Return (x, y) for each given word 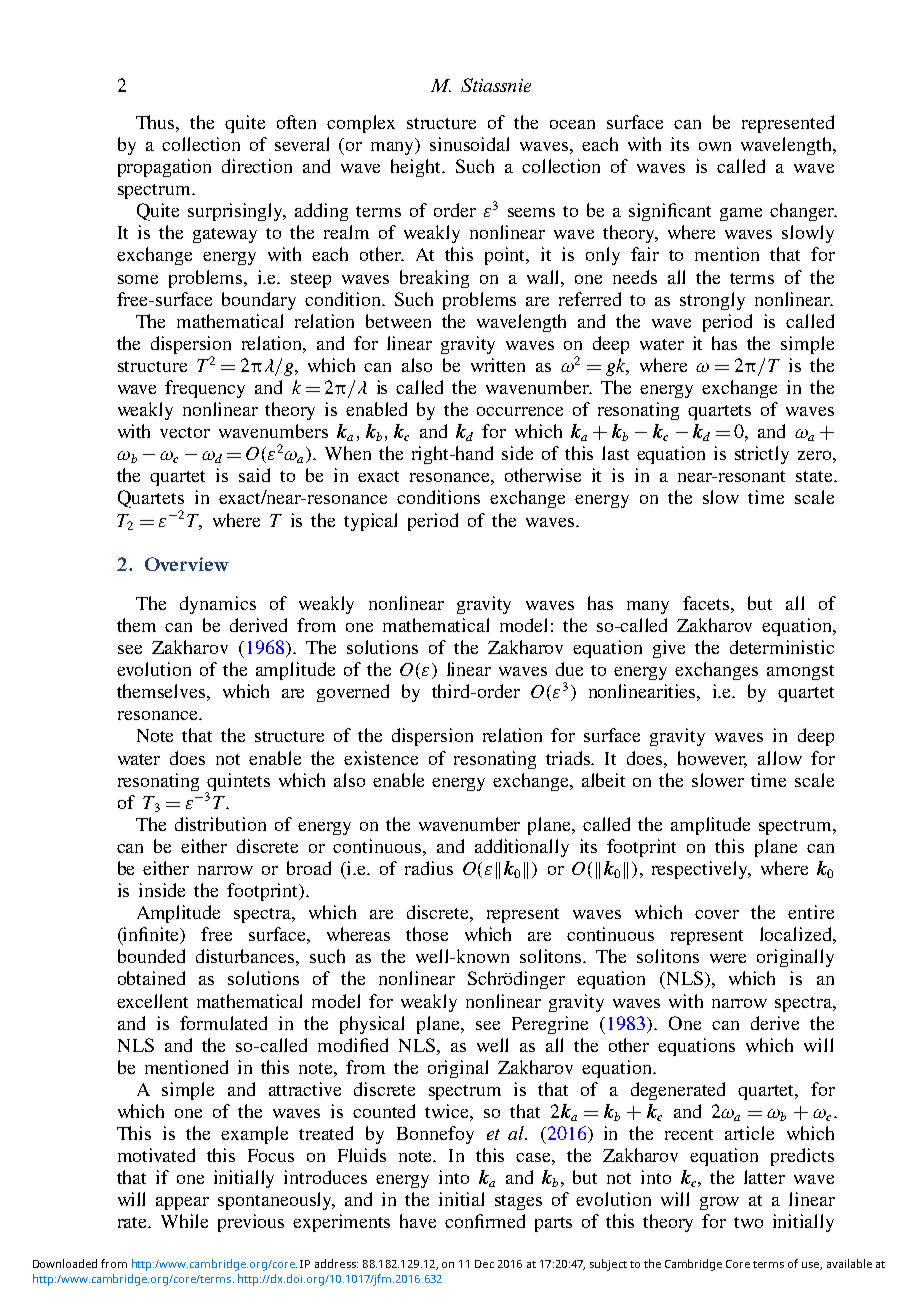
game (741, 214)
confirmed (485, 1221)
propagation (164, 168)
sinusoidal (469, 144)
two (748, 1222)
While (184, 1221)
